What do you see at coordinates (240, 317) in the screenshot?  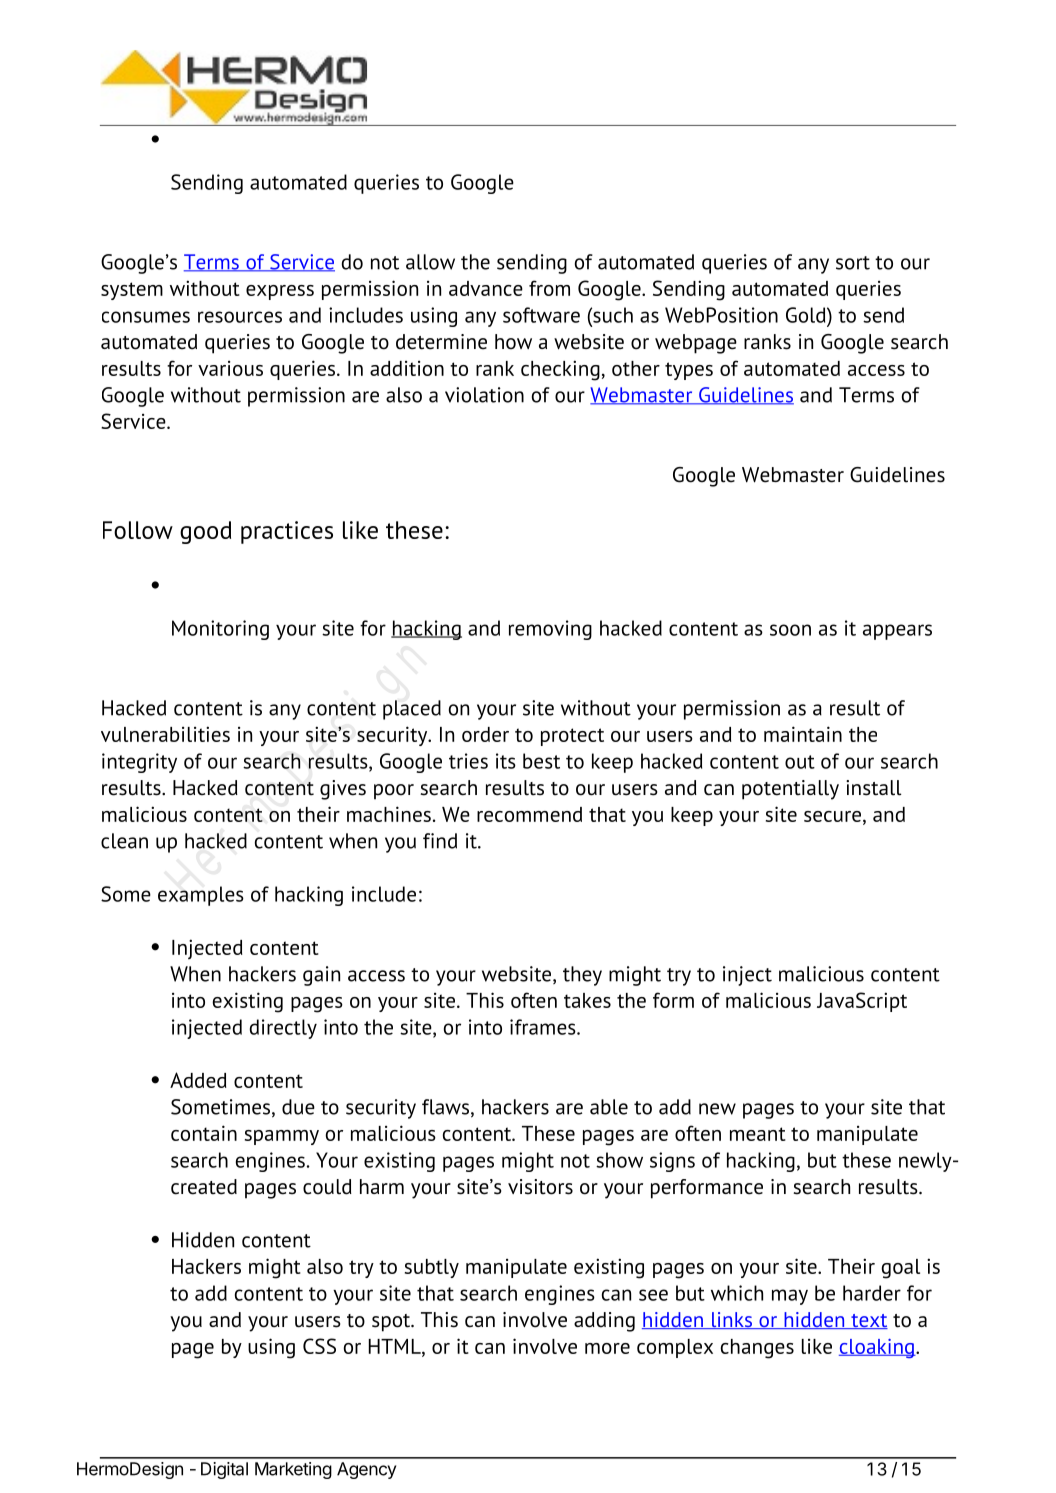 I see `resources` at bounding box center [240, 317].
